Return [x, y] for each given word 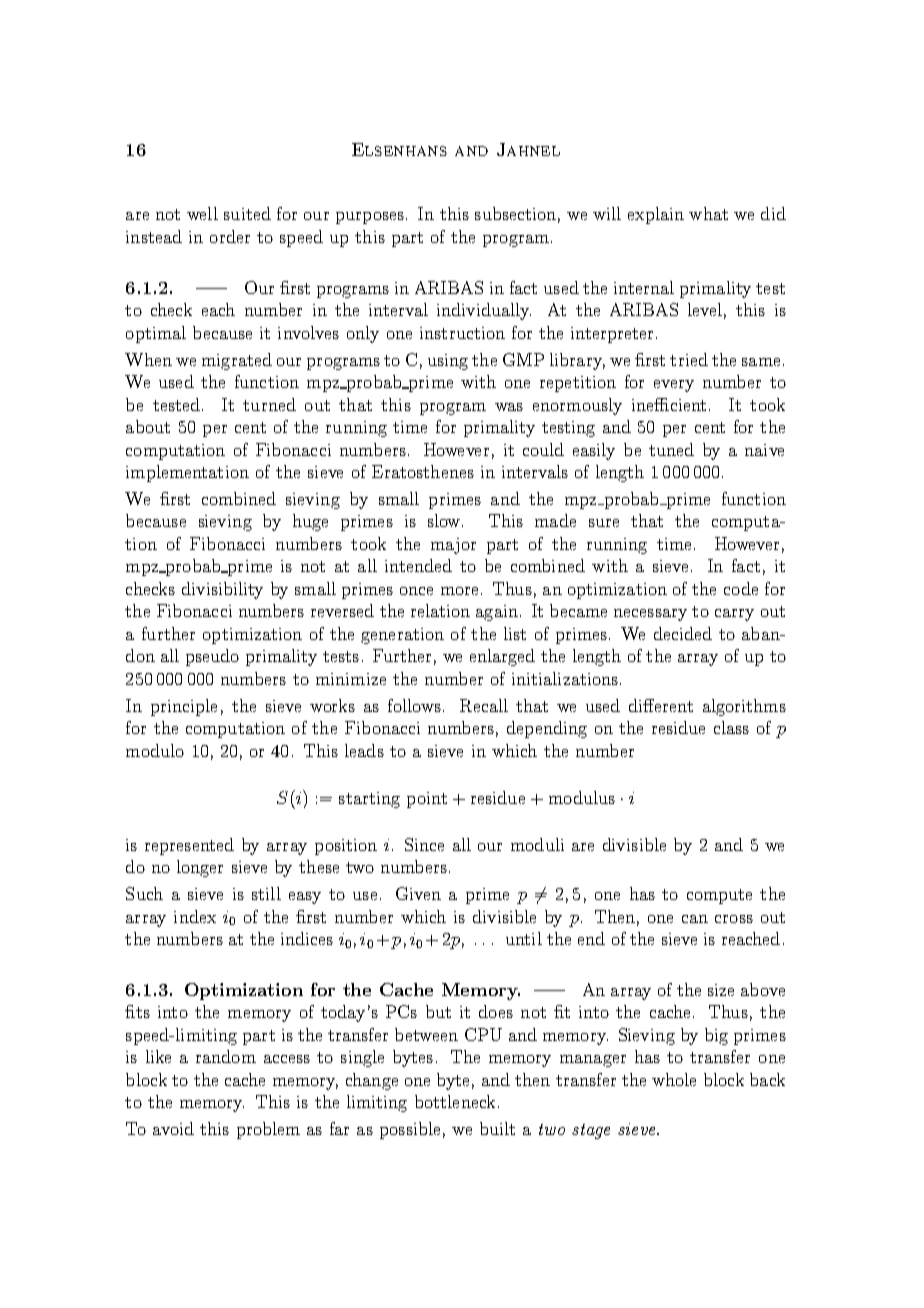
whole [674, 1079]
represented [189, 846]
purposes [370, 218]
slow [444, 520]
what [708, 213]
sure [604, 523]
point [427, 800]
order [230, 236]
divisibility [222, 590]
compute [719, 896]
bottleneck [455, 1101]
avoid [173, 1128]
